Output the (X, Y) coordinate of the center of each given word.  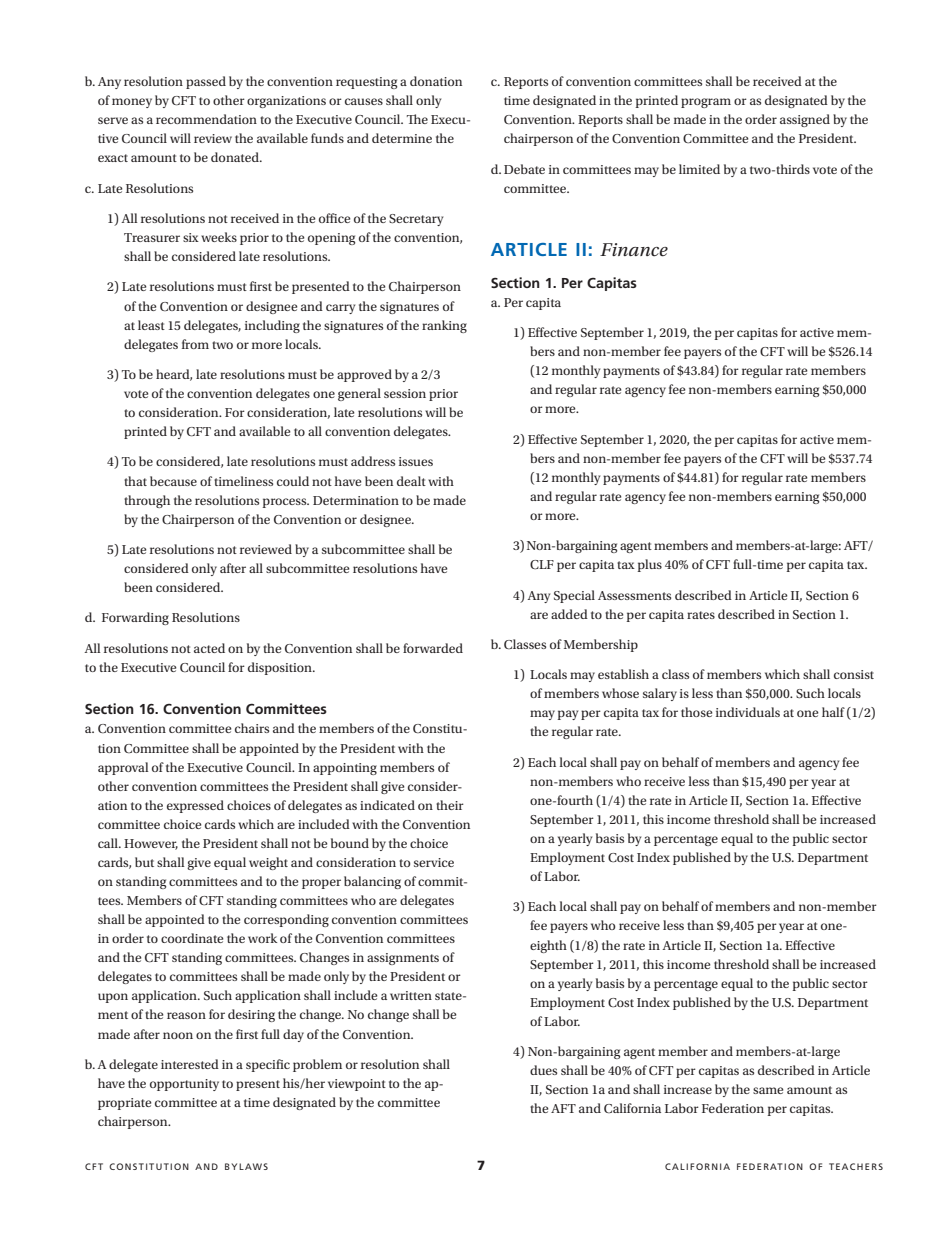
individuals (748, 712)
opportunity (184, 1085)
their (450, 805)
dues (543, 1070)
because (173, 481)
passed (206, 82)
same (768, 1090)
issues (416, 461)
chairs (252, 728)
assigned (805, 120)
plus (649, 565)
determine (402, 138)
